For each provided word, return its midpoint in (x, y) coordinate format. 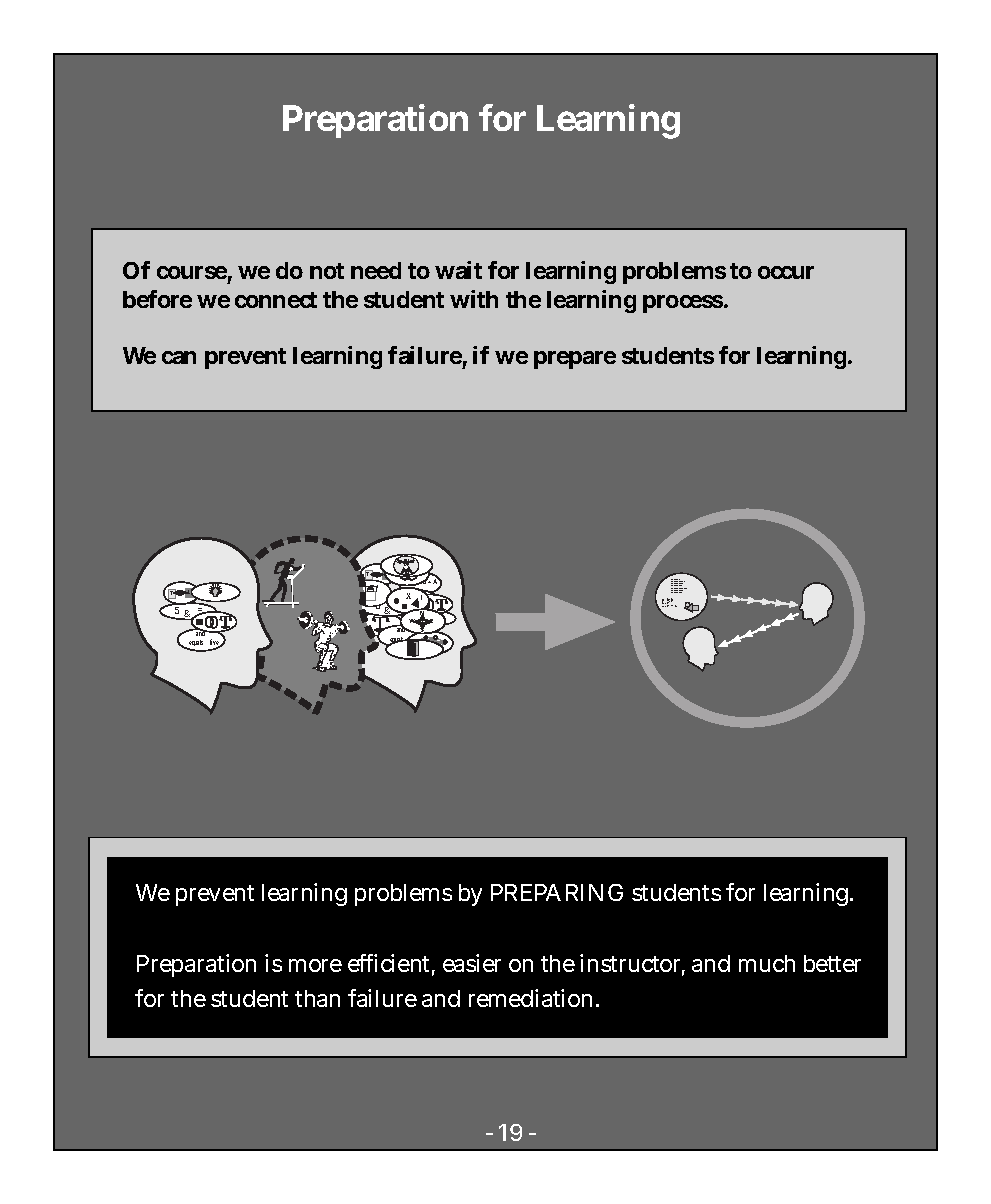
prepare (575, 360)
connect (276, 300)
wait (458, 270)
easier (472, 963)
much (767, 963)
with (474, 299)
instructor (632, 964)
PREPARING (557, 892)
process (684, 304)
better (832, 963)
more (315, 965)
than (317, 998)
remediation (533, 998)
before (157, 299)
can (179, 357)
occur (786, 272)
